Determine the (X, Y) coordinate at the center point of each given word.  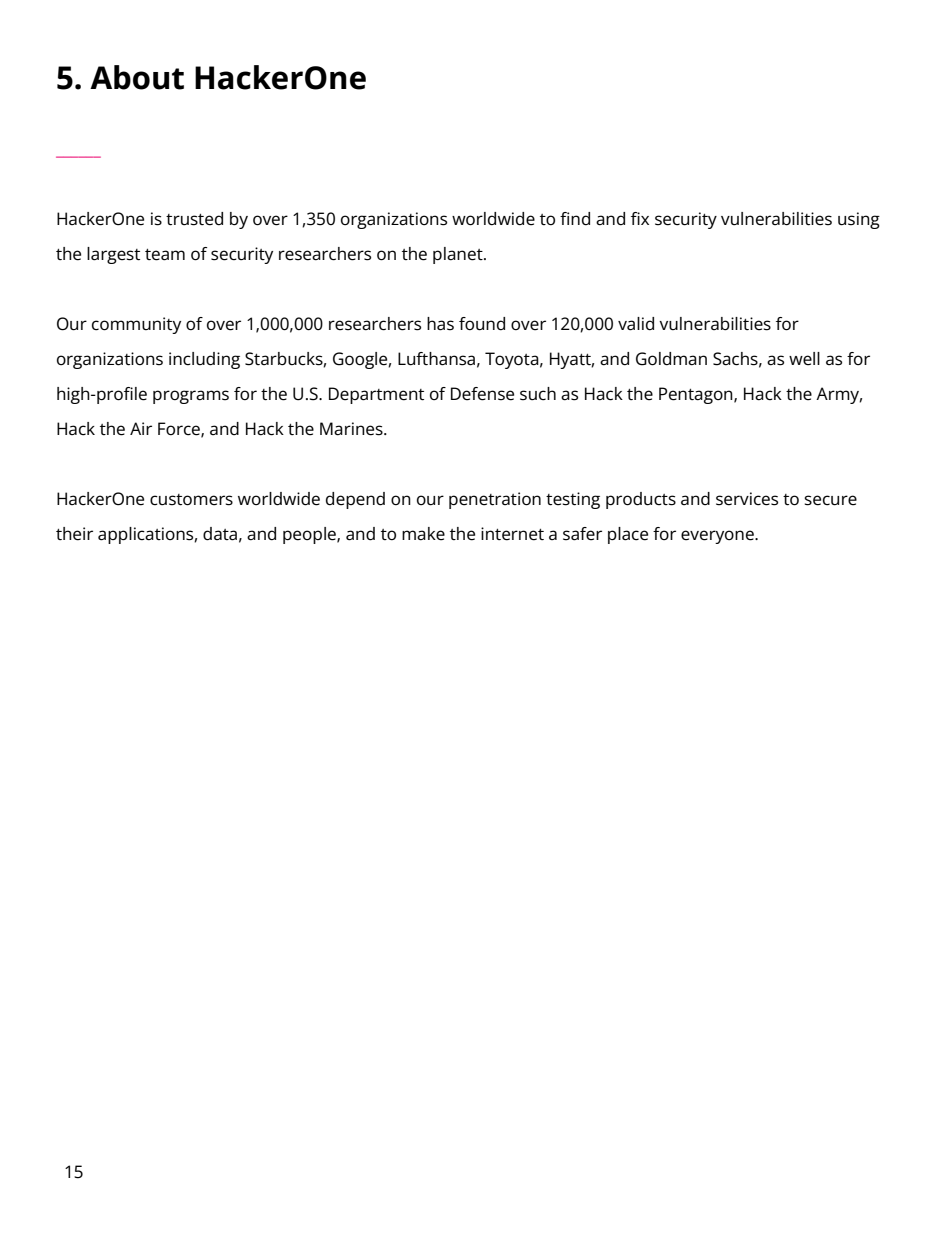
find (575, 219)
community (136, 325)
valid (636, 324)
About (137, 77)
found (482, 324)
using (859, 220)
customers (191, 500)
